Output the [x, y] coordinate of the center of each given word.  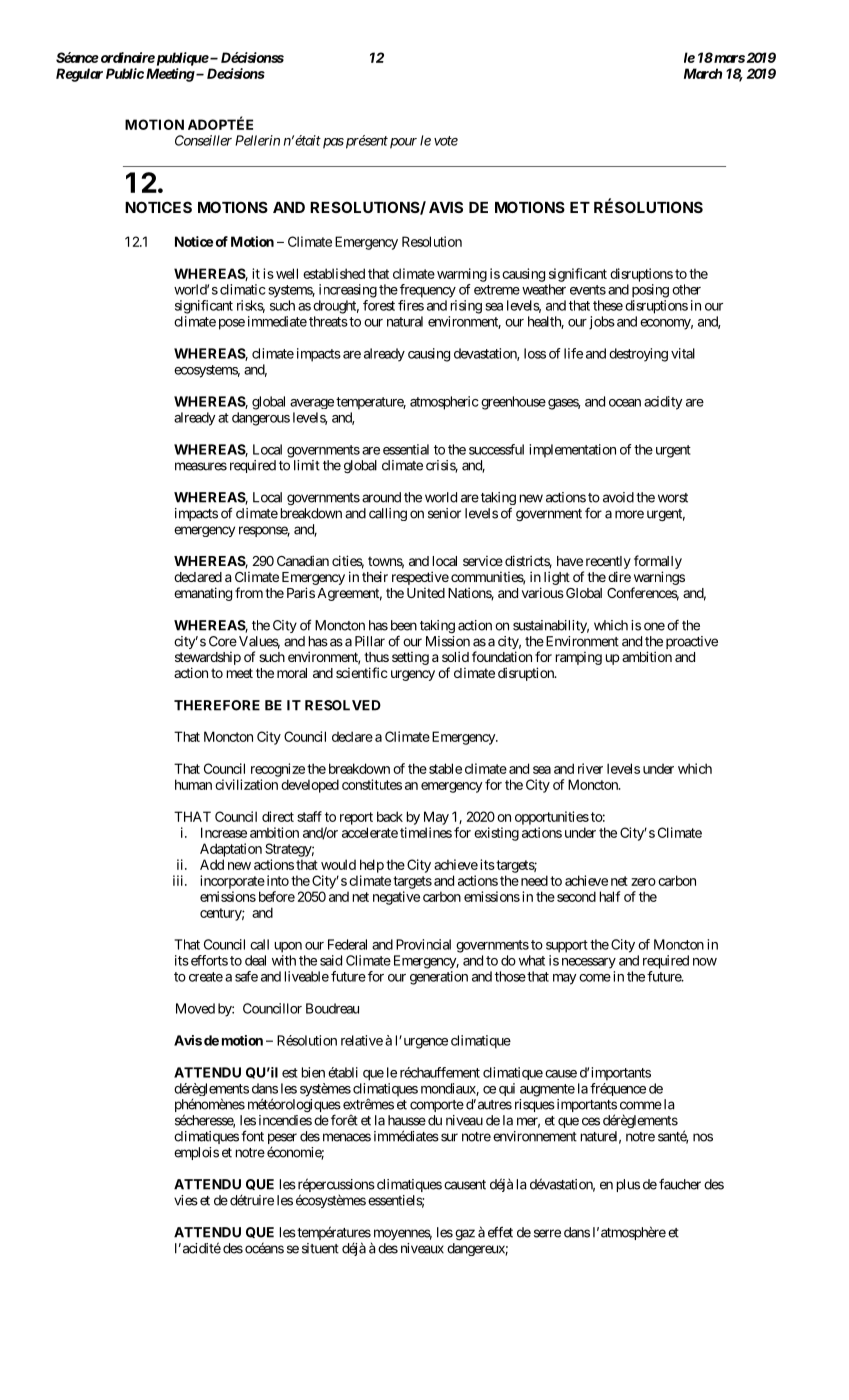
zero [643, 882]
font [252, 1136]
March [703, 73]
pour [403, 143]
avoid [618, 497]
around [381, 497]
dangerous [261, 419]
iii [179, 880]
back [390, 816]
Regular [79, 75]
